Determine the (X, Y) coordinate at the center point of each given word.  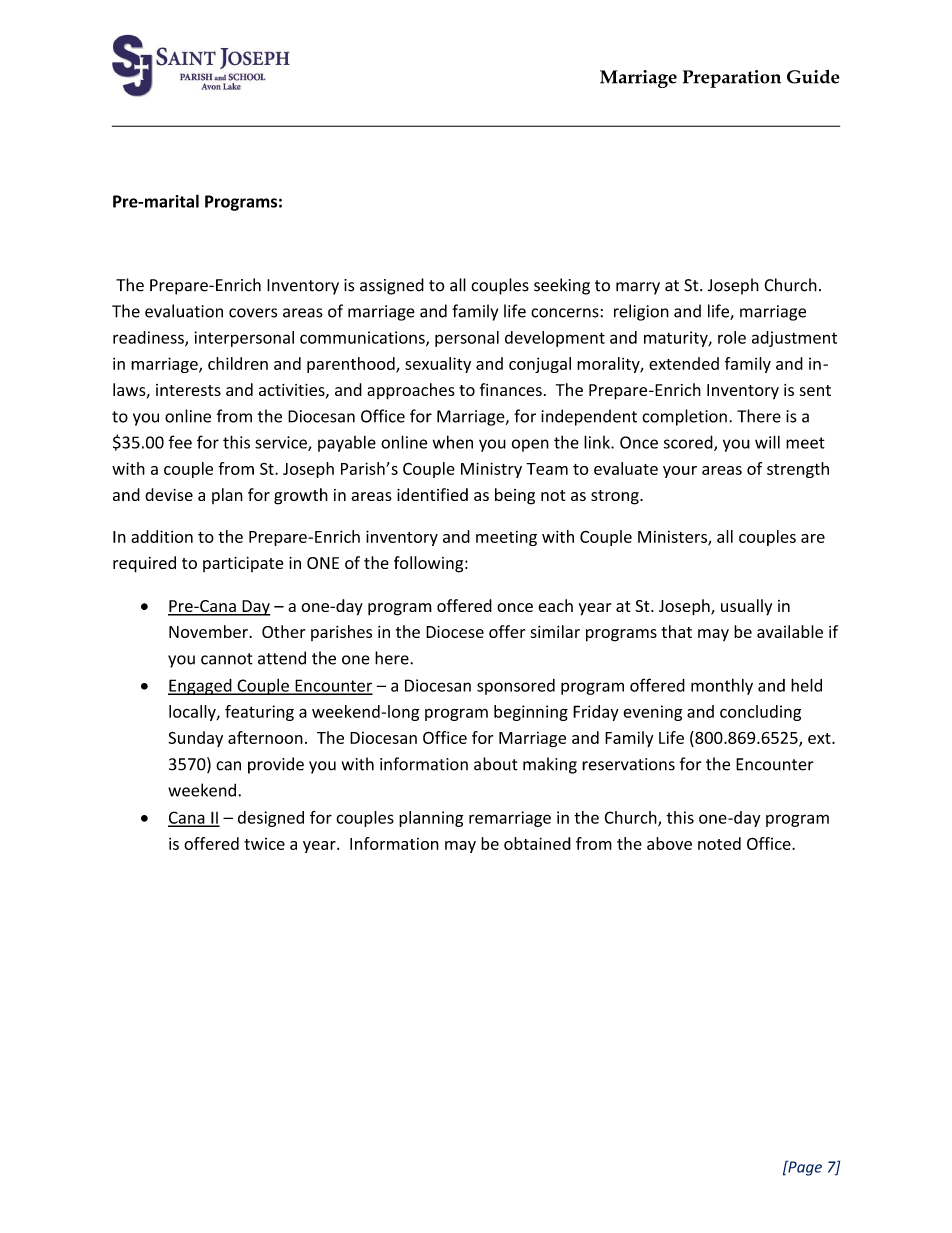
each (555, 605)
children (238, 363)
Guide (813, 76)
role (732, 337)
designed (271, 819)
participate (243, 564)
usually (746, 607)
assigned (392, 286)
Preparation (732, 79)
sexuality (438, 365)
